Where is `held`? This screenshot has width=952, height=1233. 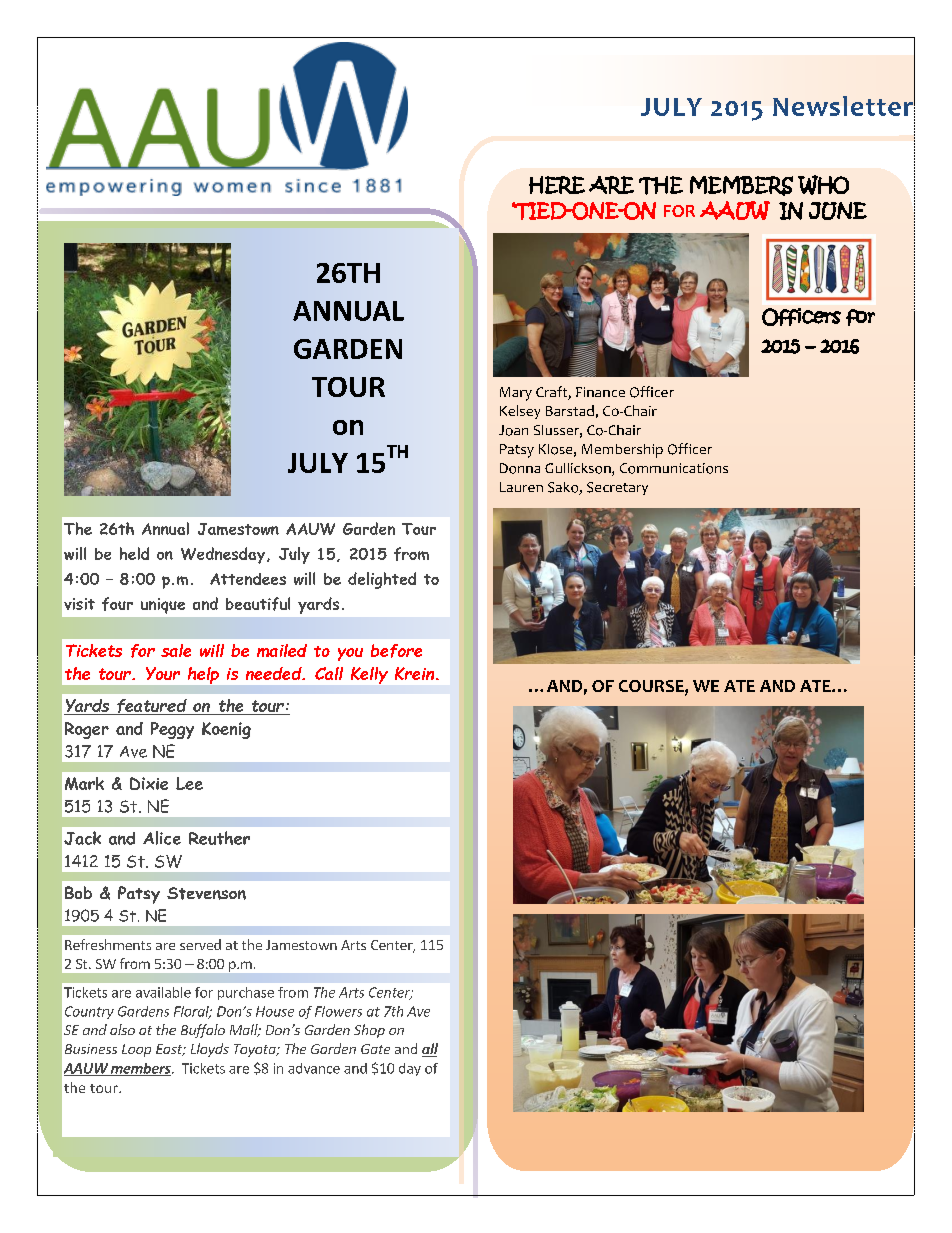 held is located at coordinates (134, 553).
